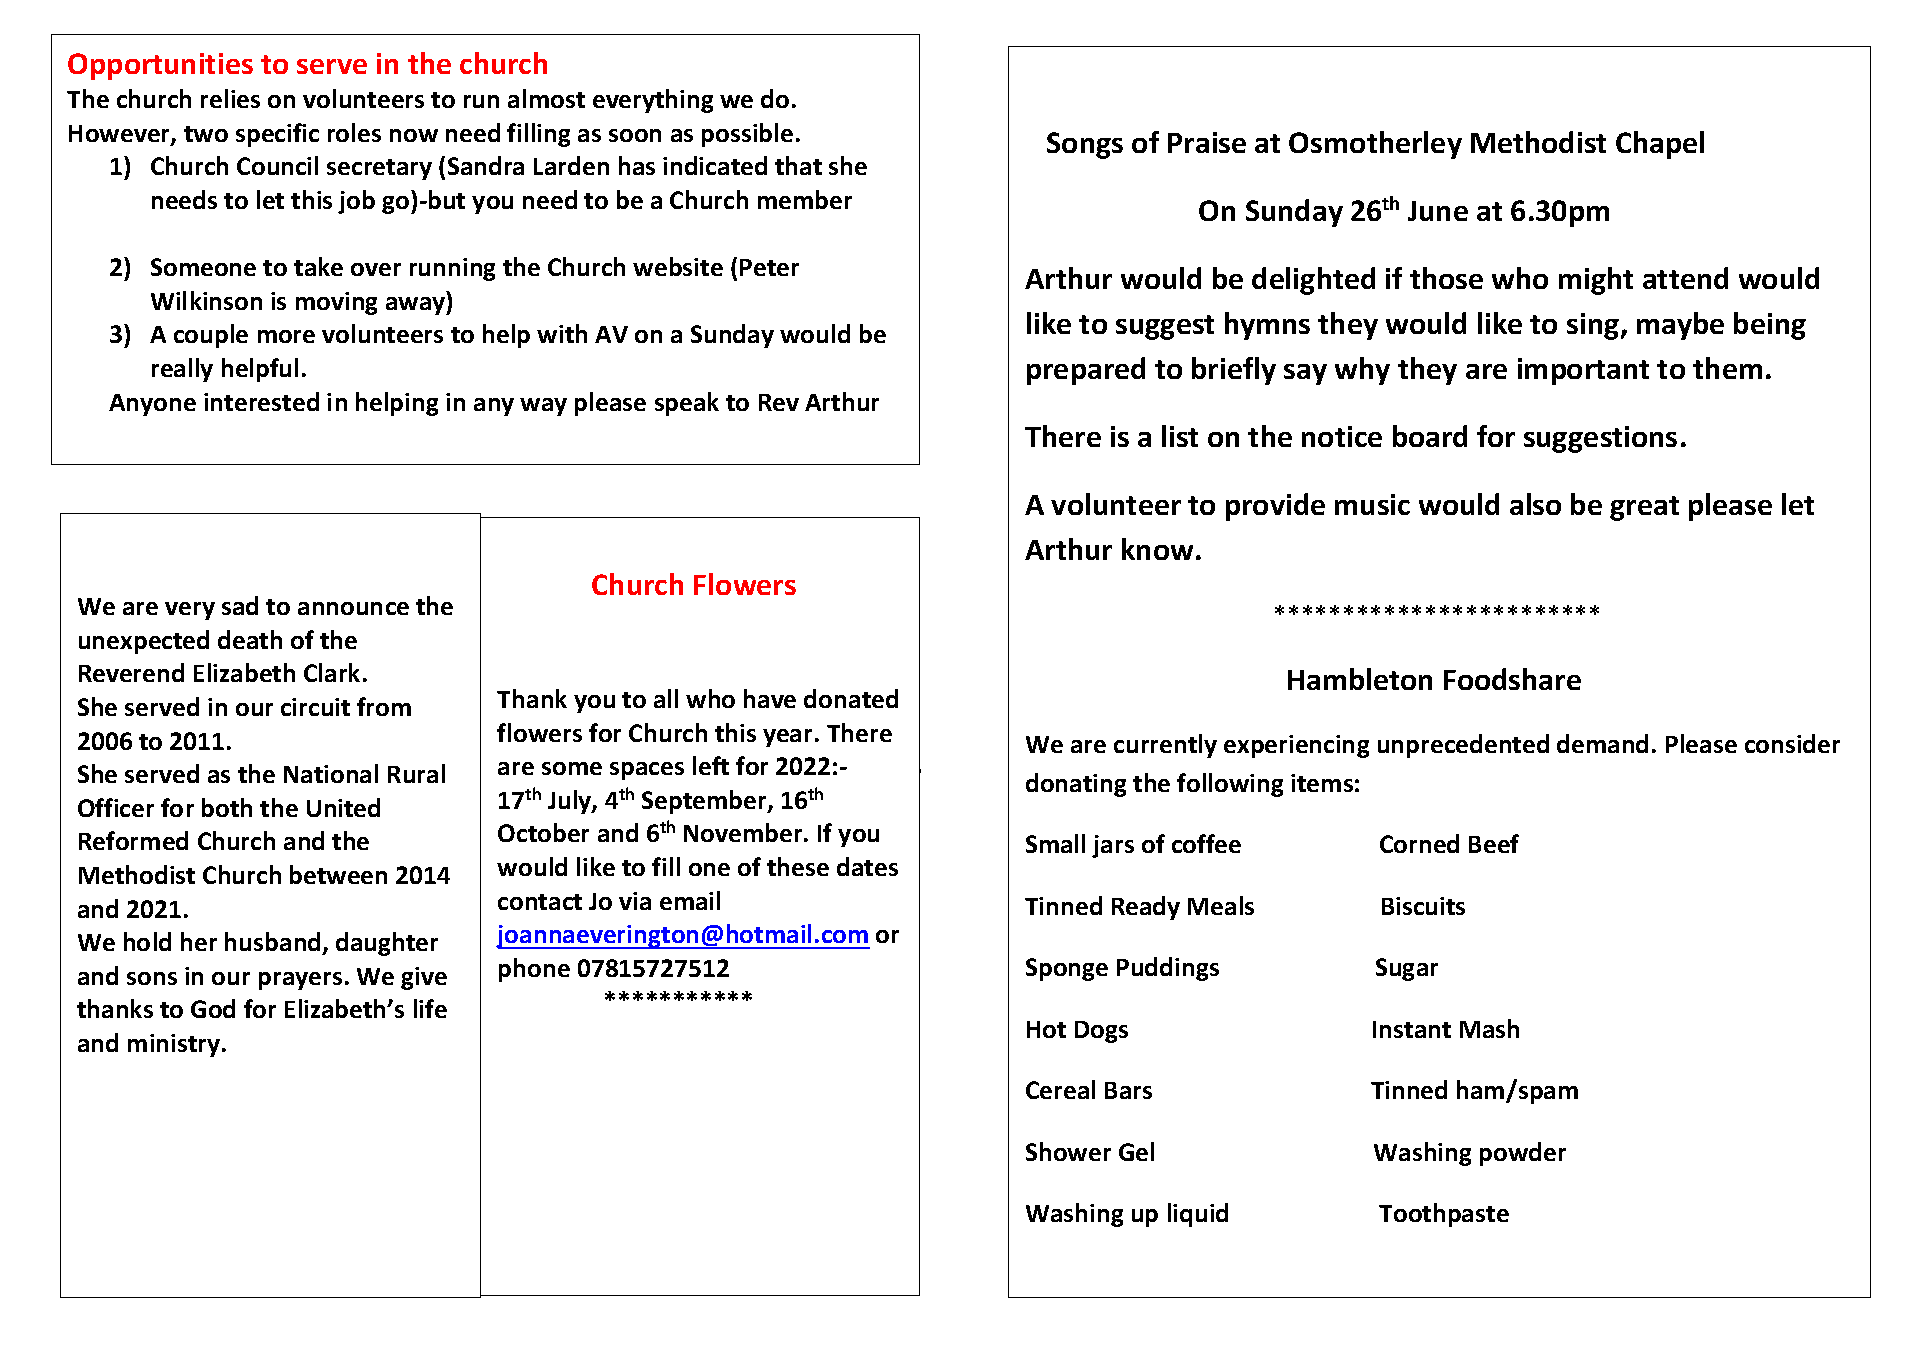  I want to click on ministry, so click(175, 1045).
